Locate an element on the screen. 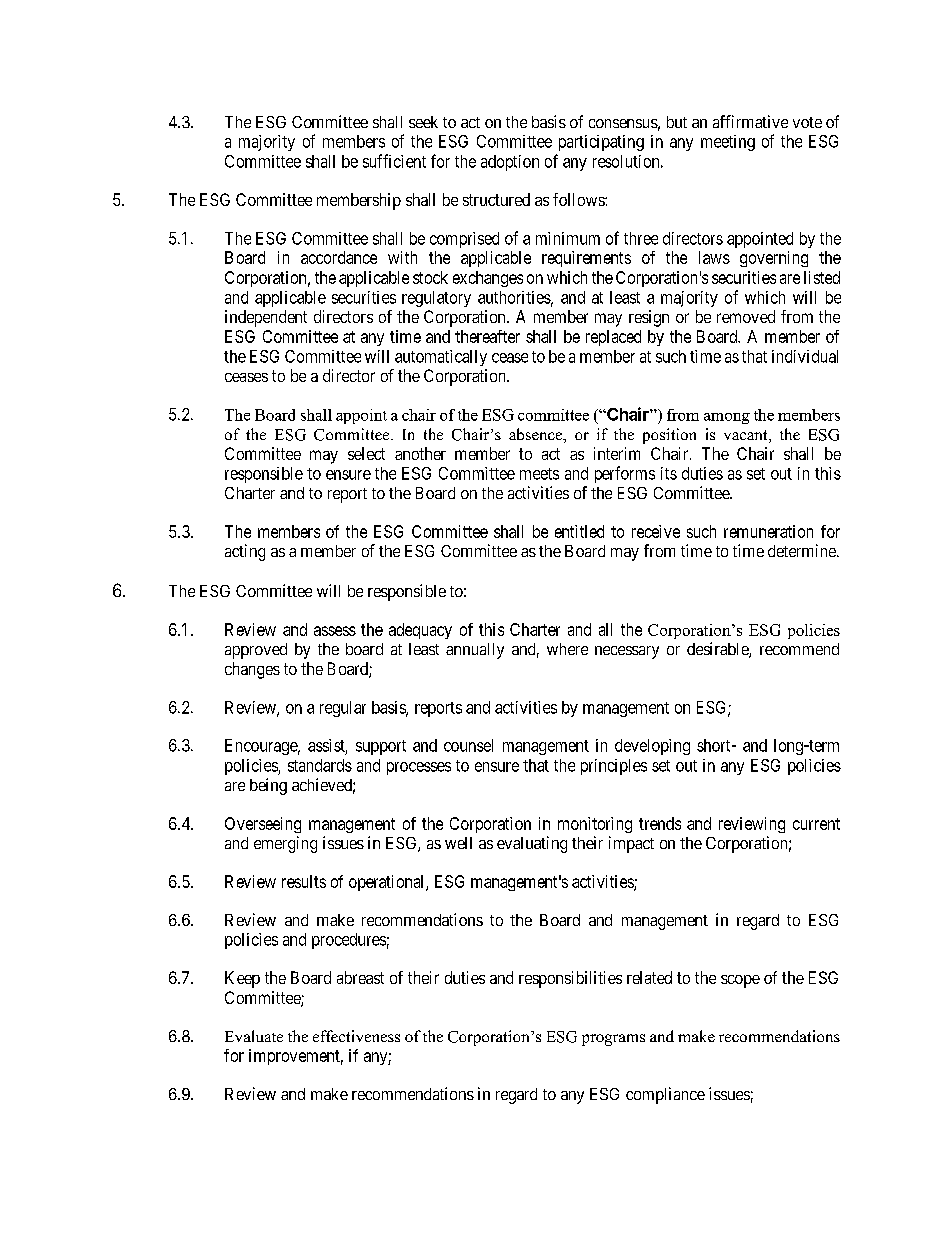  compliance is located at coordinates (665, 1095).
